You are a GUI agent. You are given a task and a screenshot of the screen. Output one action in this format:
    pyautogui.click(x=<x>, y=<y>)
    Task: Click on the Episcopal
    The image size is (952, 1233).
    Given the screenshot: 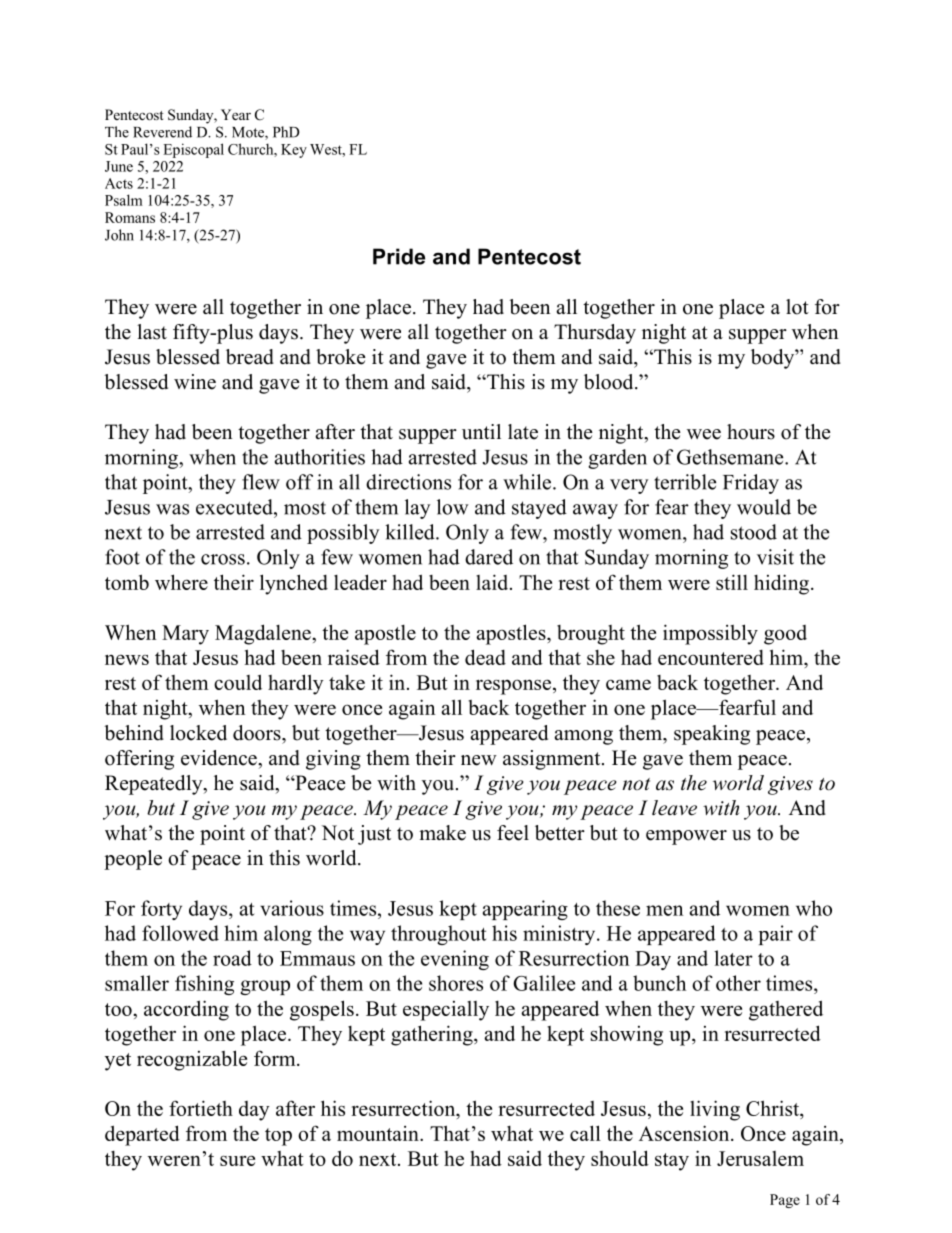 What is the action you would take?
    pyautogui.click(x=193, y=150)
